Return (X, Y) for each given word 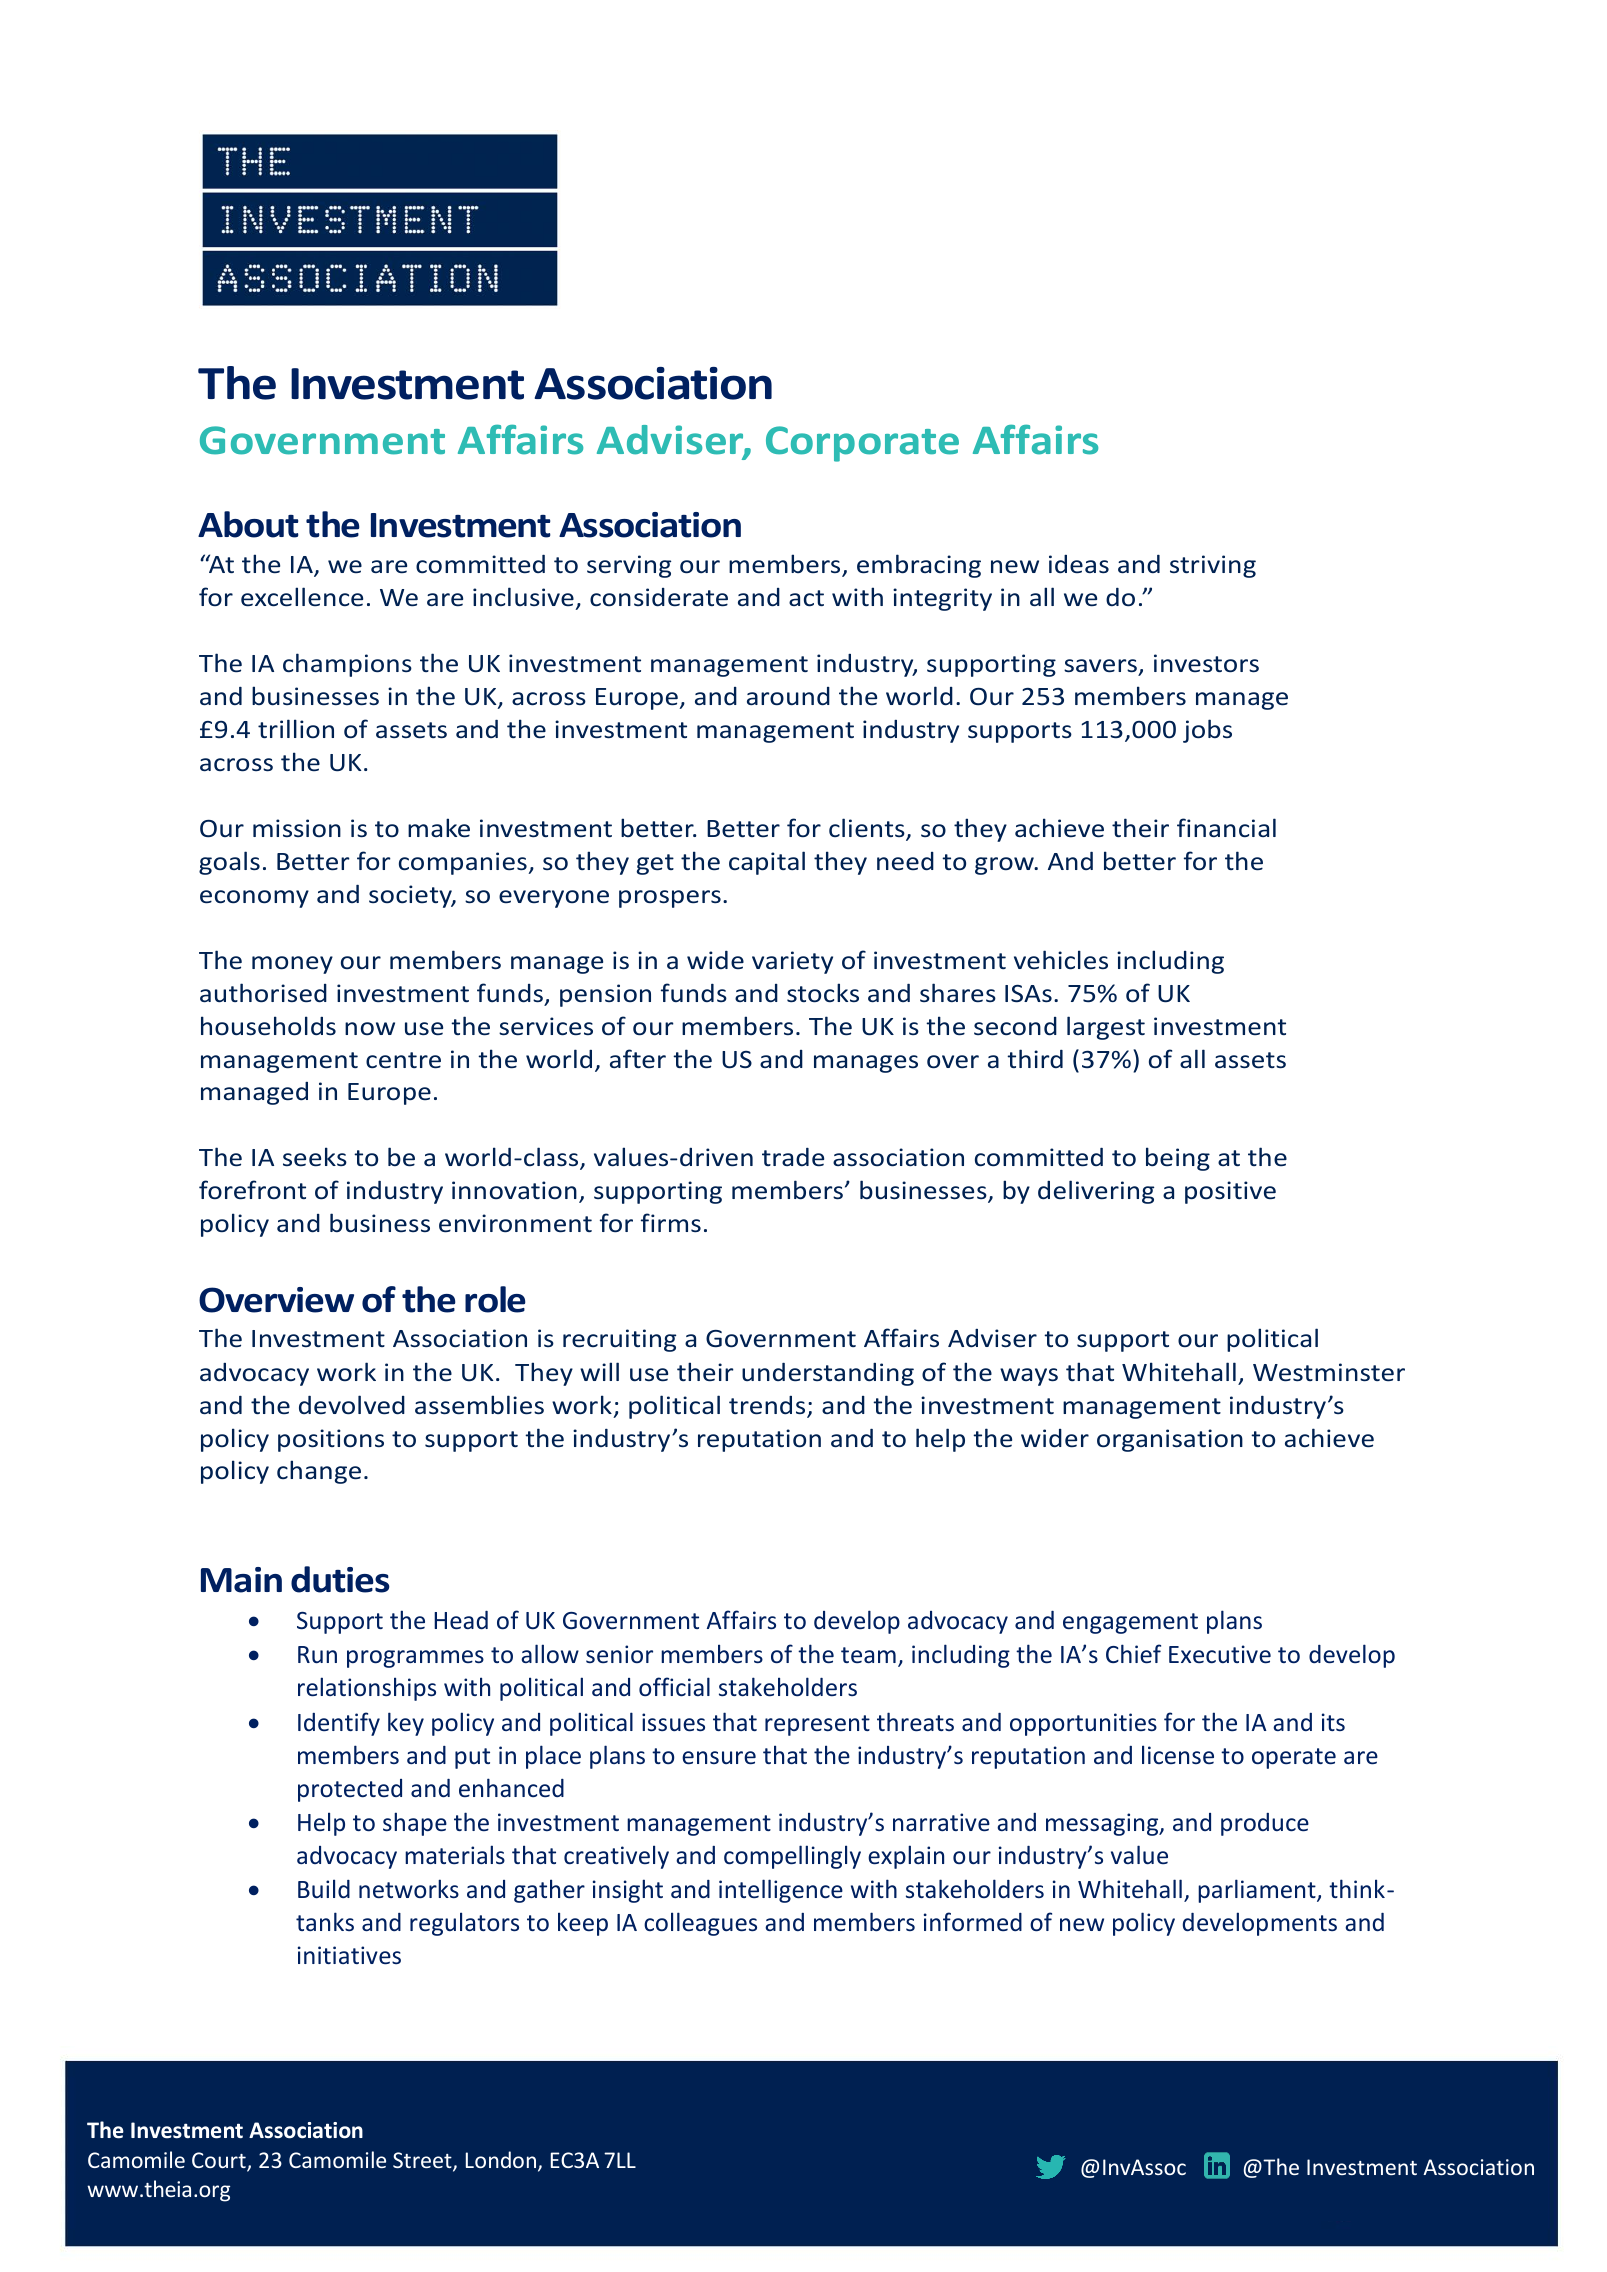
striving (1213, 566)
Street (423, 2161)
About (248, 524)
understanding (828, 1374)
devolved (352, 1405)
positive (1230, 1192)
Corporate (862, 444)
